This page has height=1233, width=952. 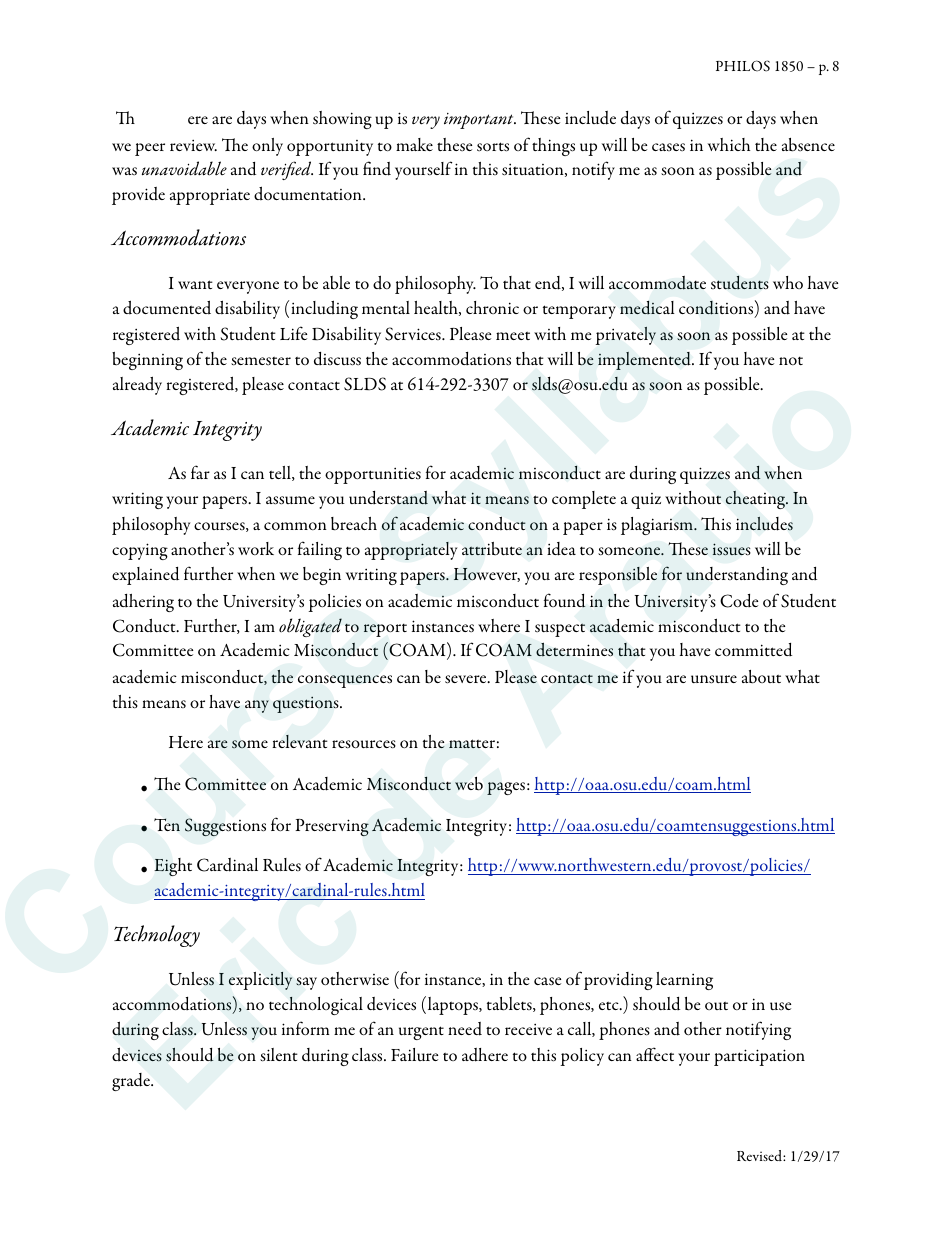 What do you see at coordinates (757, 500) in the page?
I see `cheating` at bounding box center [757, 500].
